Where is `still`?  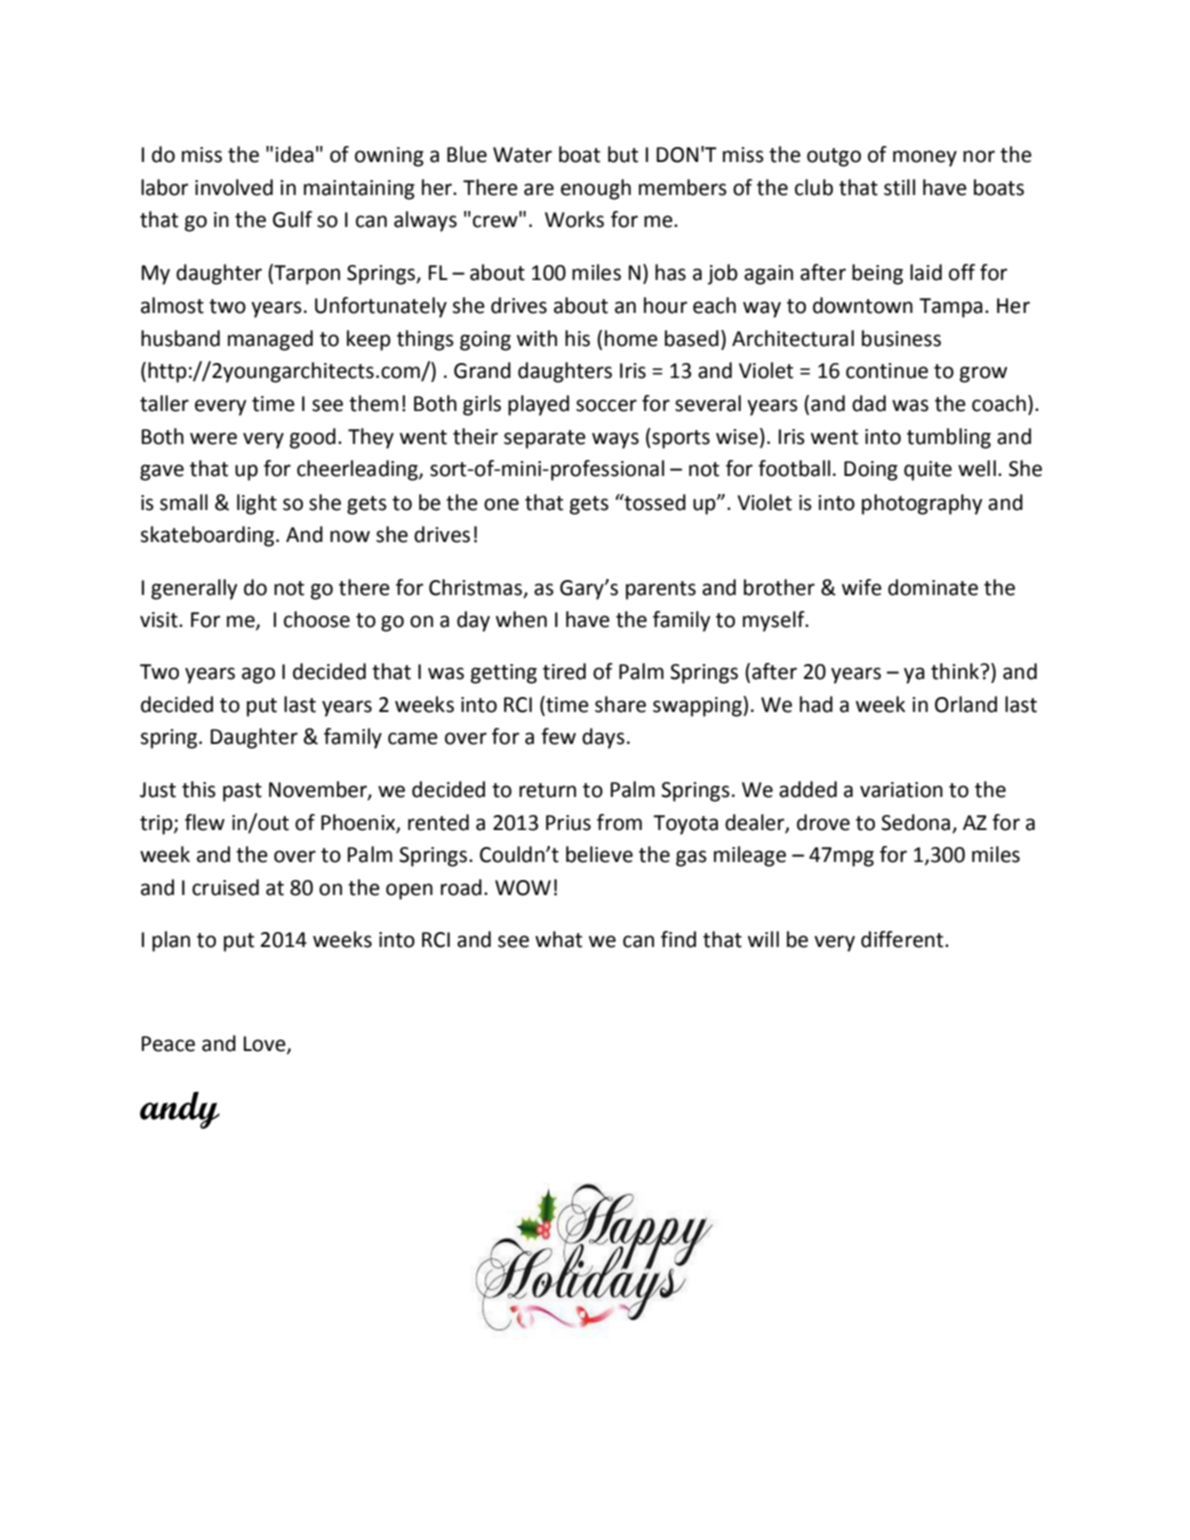
still is located at coordinates (899, 187).
